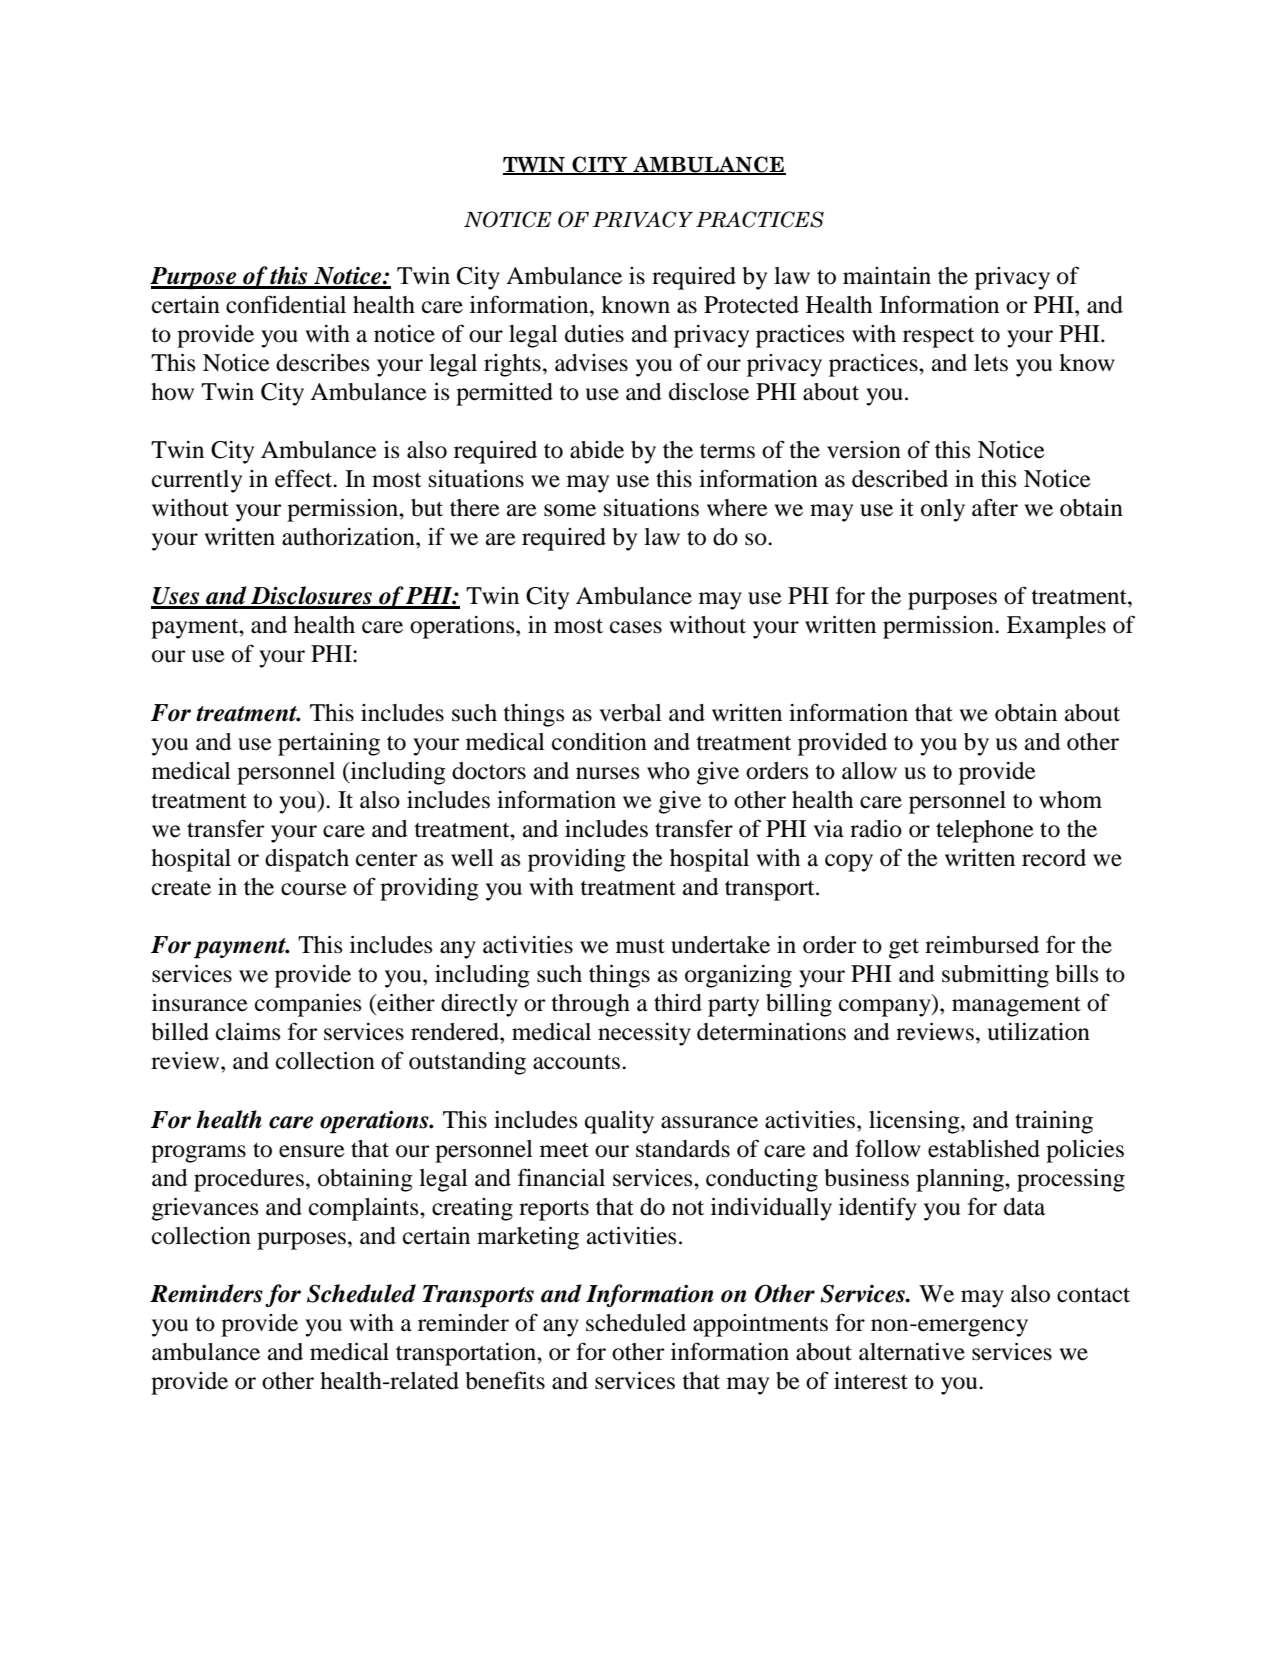 The width and height of the image is (1288, 1666). Describe the element at coordinates (505, 1380) in the image. I see `benefits` at that location.
